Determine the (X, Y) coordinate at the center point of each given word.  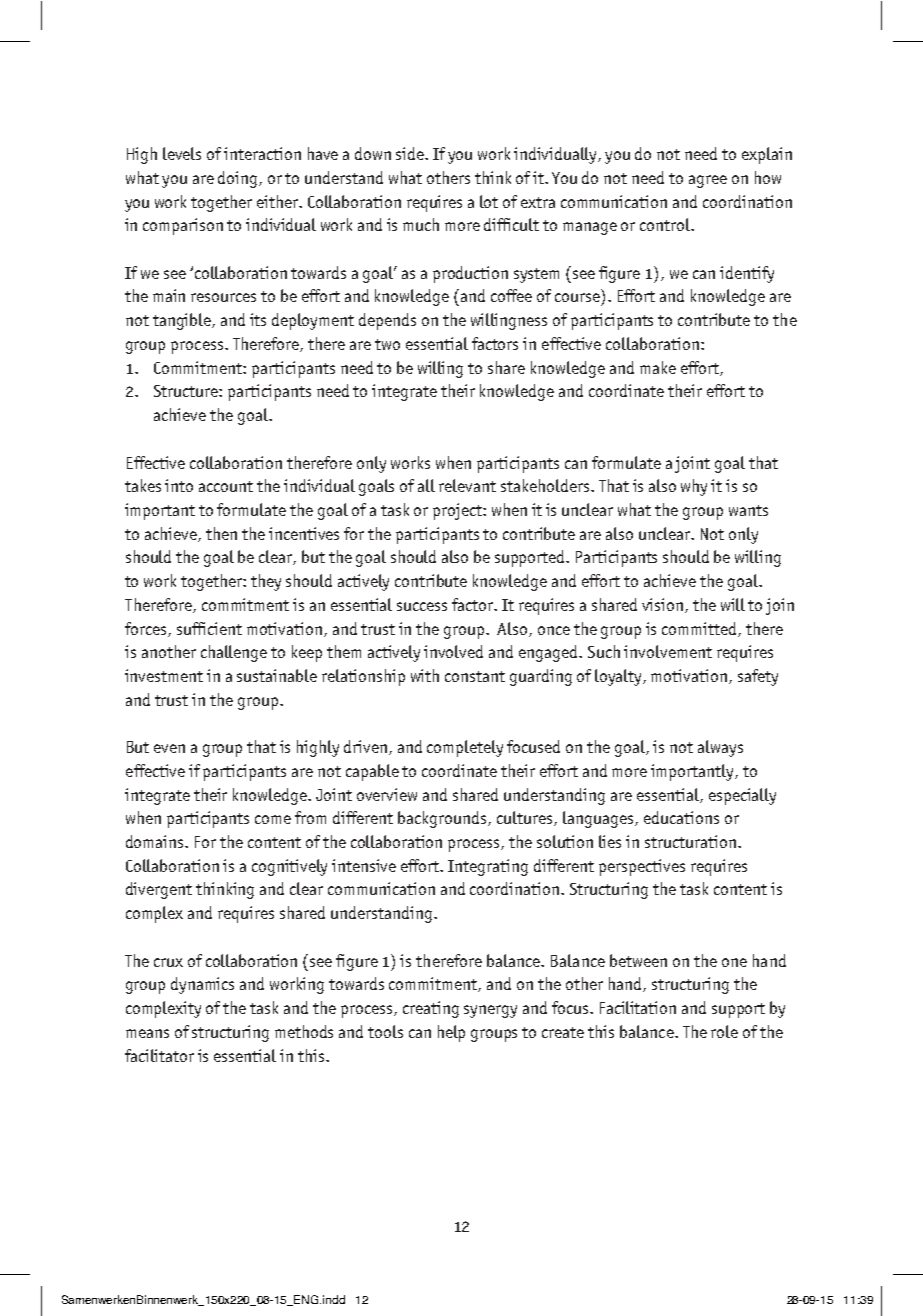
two (387, 344)
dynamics (202, 985)
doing (239, 179)
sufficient (209, 628)
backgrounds (443, 819)
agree (708, 181)
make (658, 367)
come (273, 819)
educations (681, 817)
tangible (183, 321)
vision (664, 605)
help (451, 1033)
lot (489, 201)
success (422, 606)
